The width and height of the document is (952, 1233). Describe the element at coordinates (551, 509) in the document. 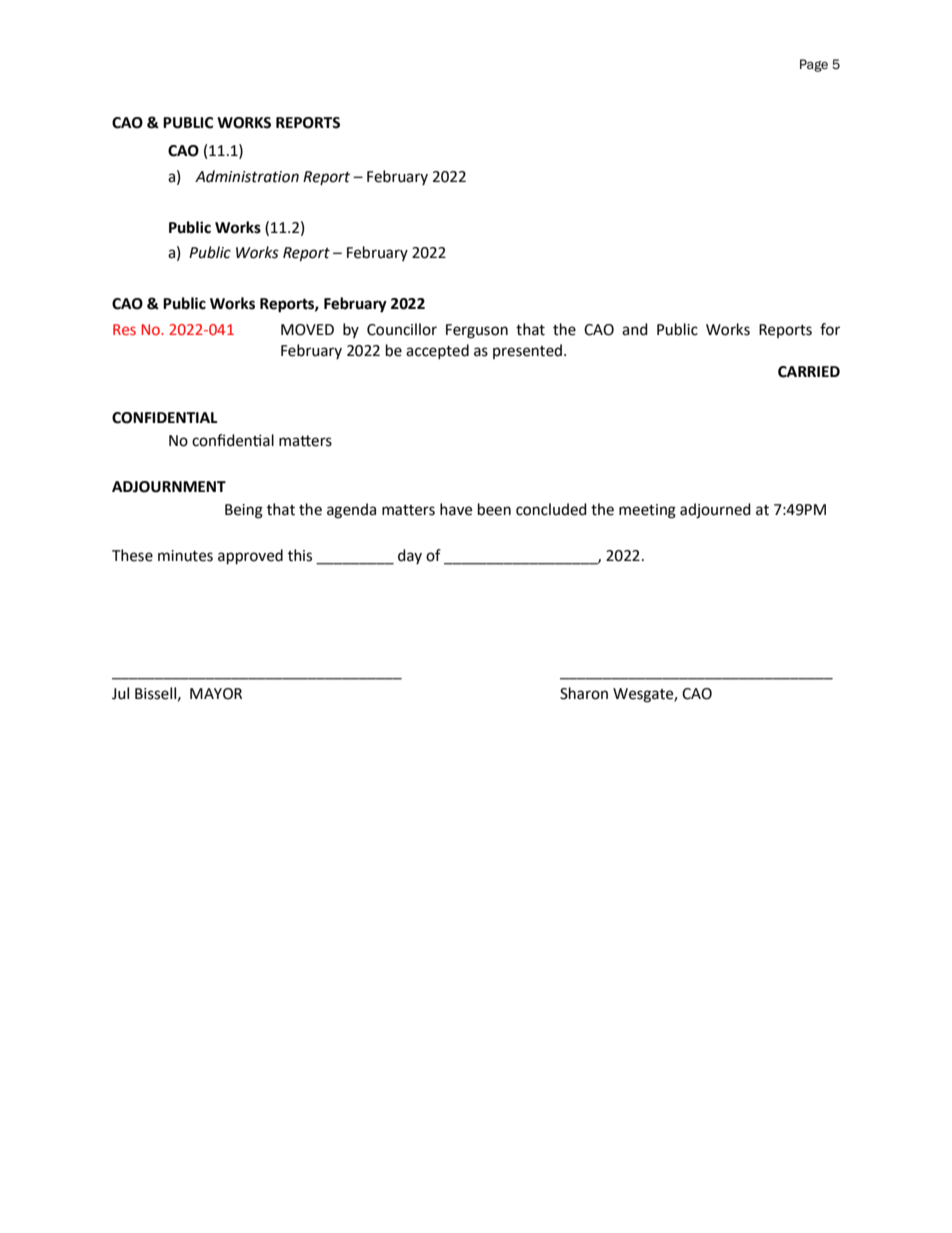

I see `concluded` at that location.
